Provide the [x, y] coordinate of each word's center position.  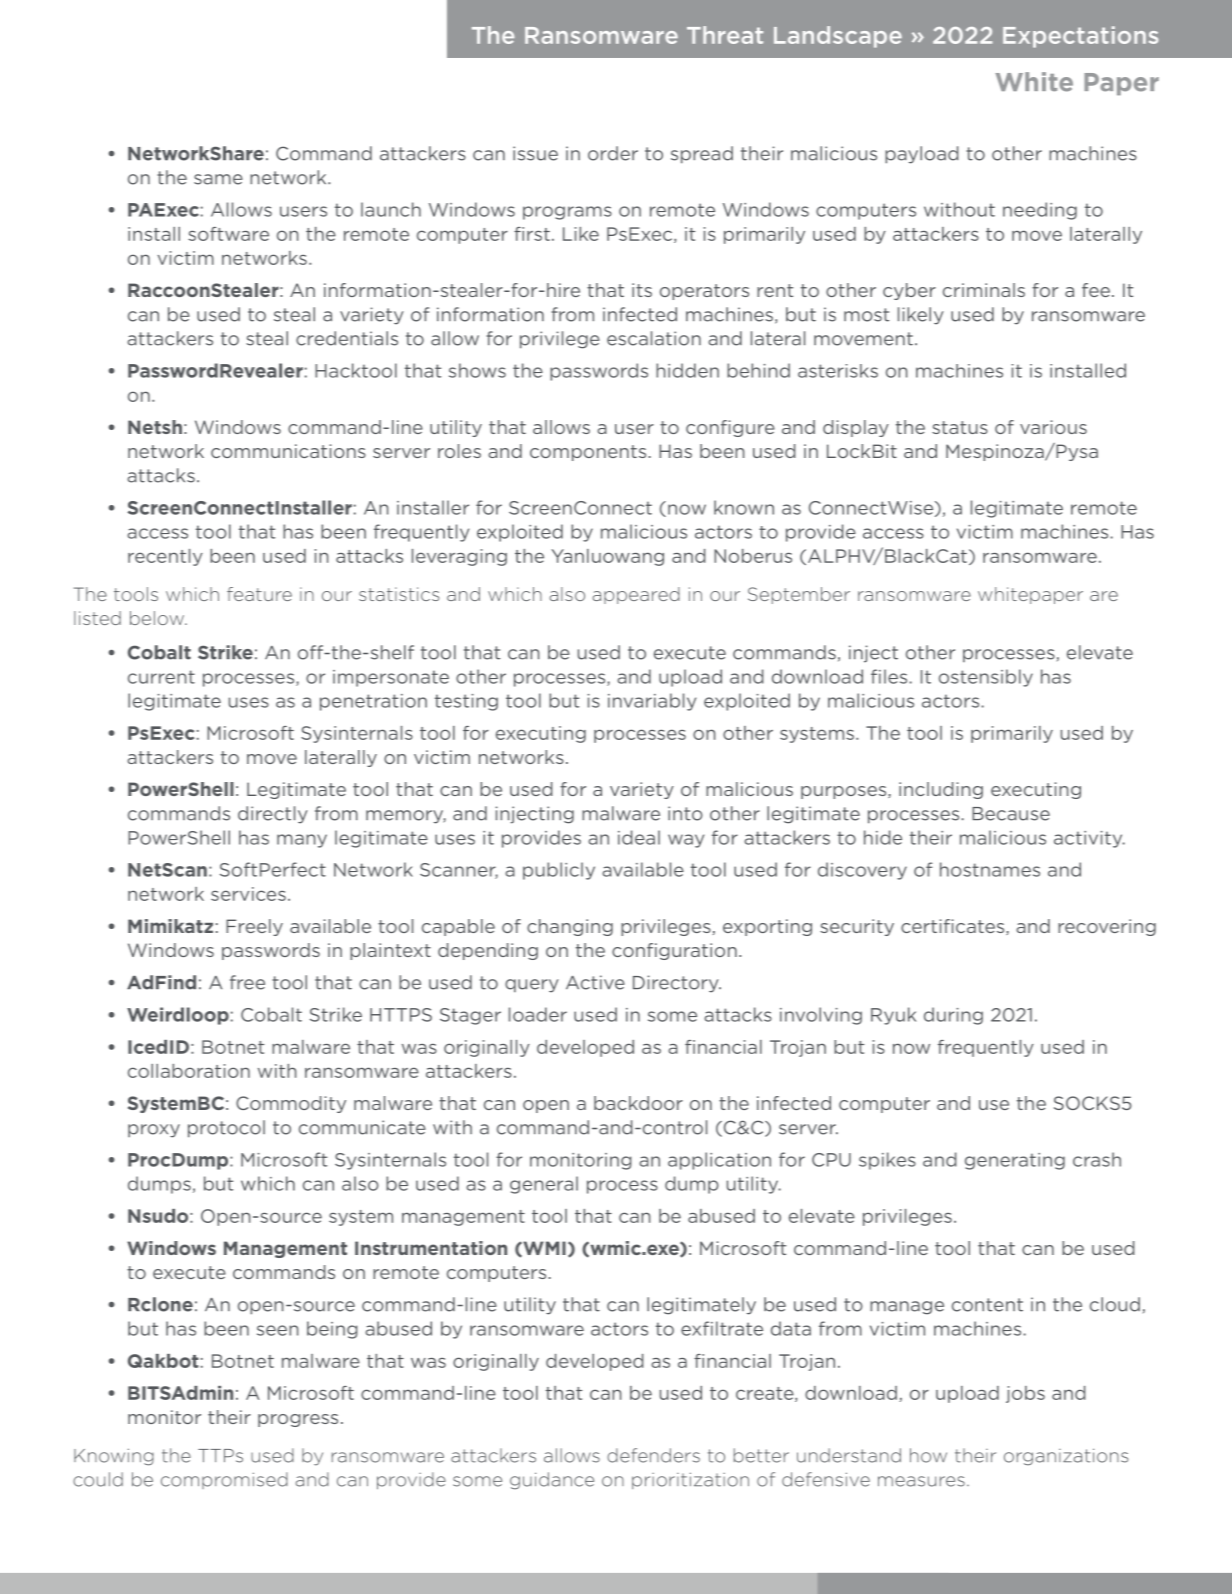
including [941, 790]
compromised [224, 1480]
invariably [652, 702]
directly [273, 815]
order [613, 153]
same [218, 179]
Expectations [1080, 37]
